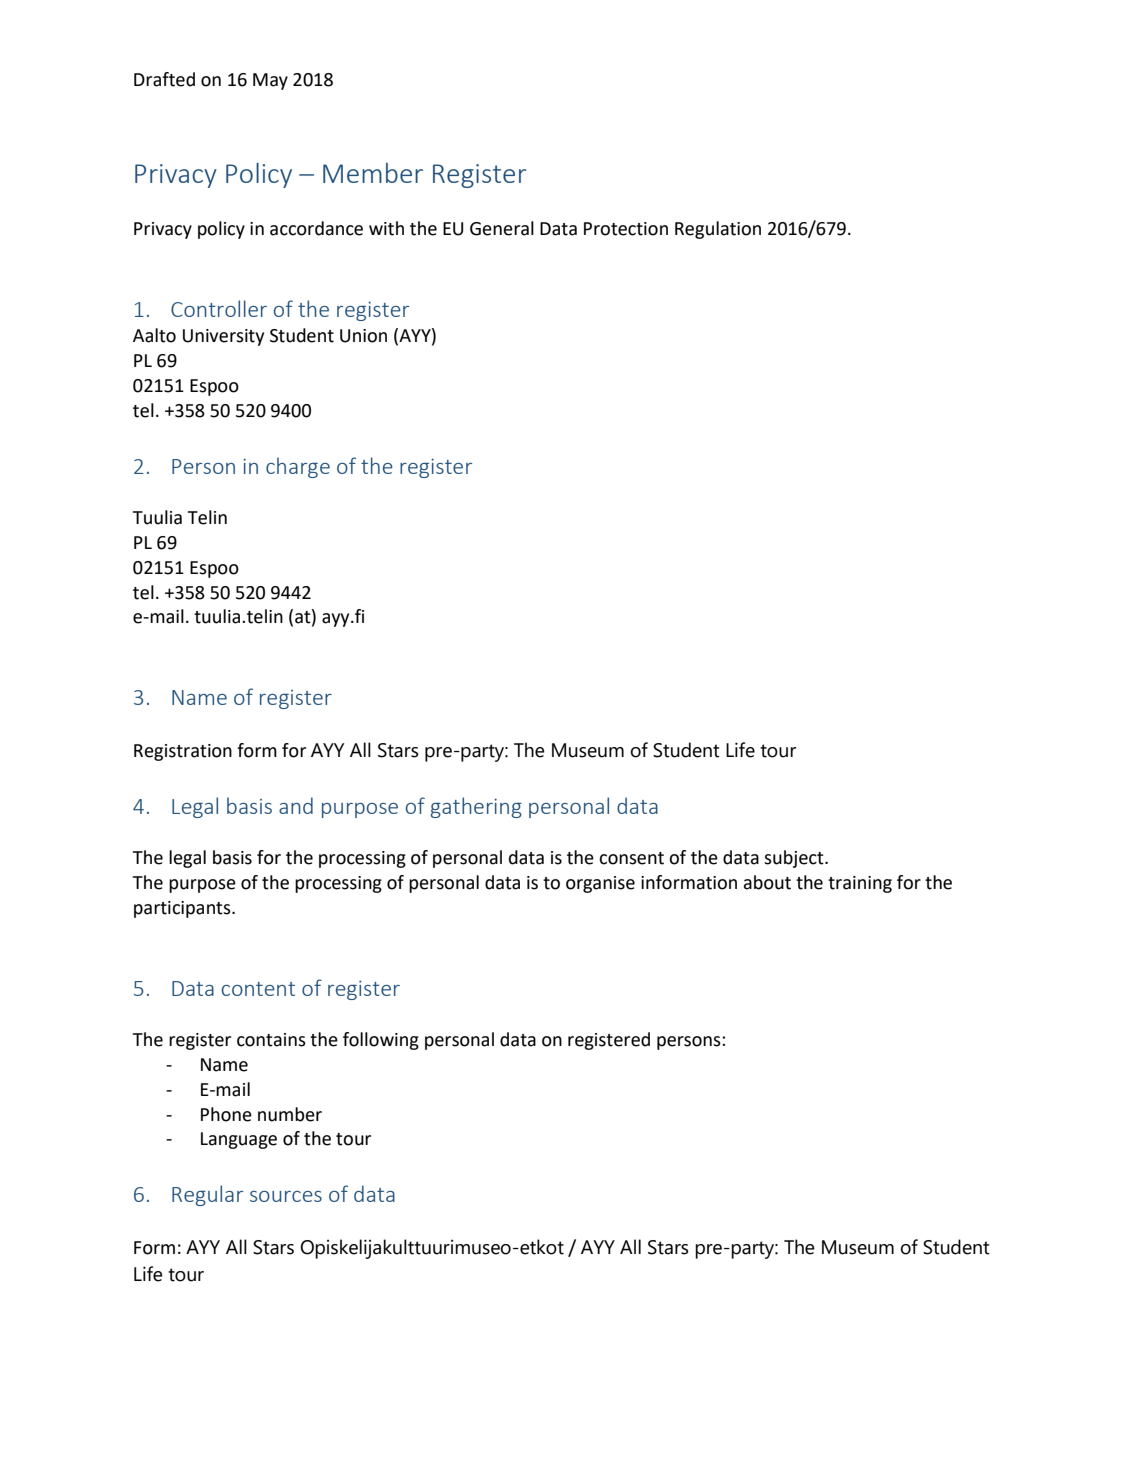  What do you see at coordinates (718, 230) in the screenshot?
I see `Regulation` at bounding box center [718, 230].
